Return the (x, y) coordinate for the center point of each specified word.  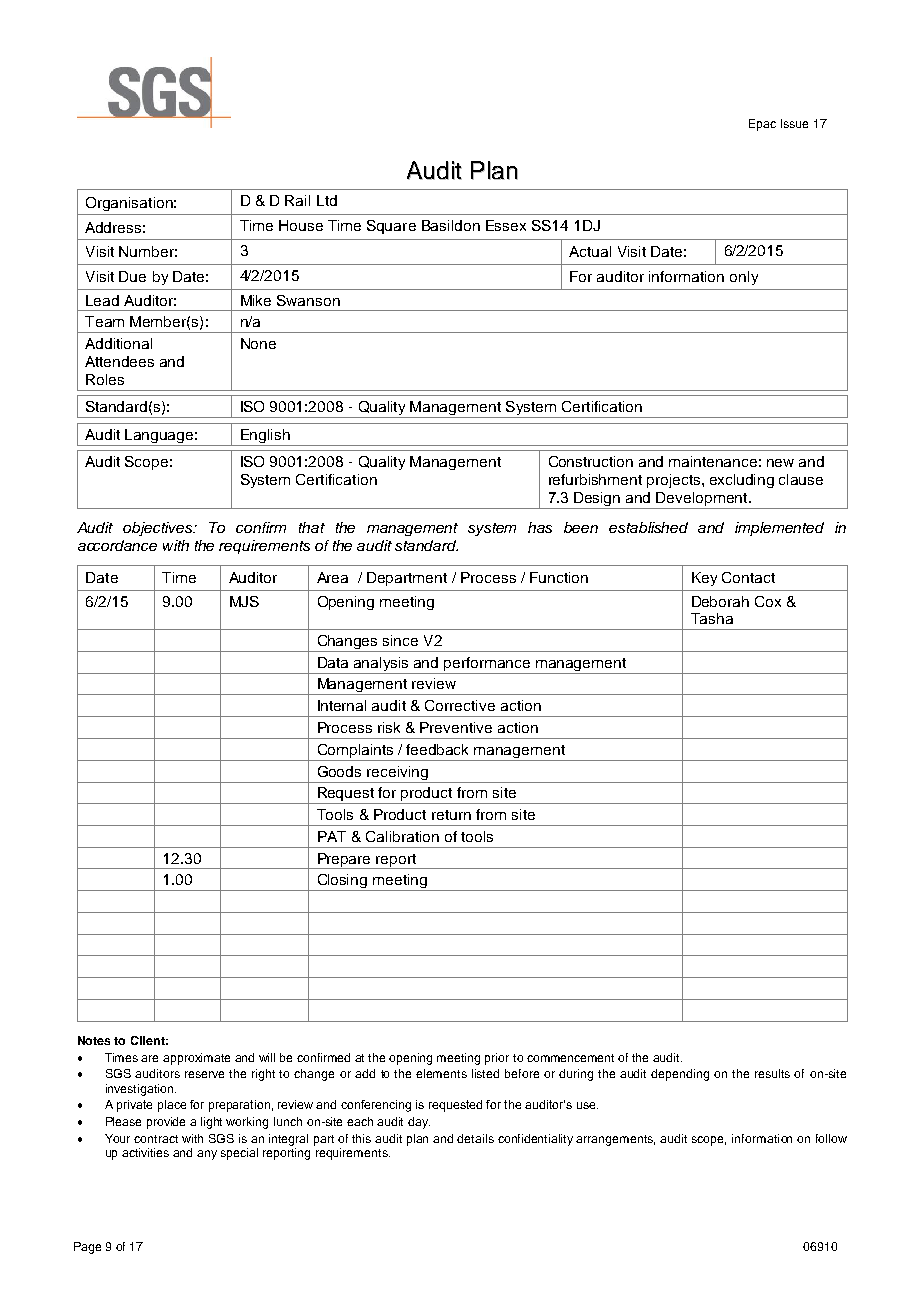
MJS (244, 601)
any (207, 1155)
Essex (506, 225)
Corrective (460, 705)
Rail (297, 200)
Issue (794, 123)
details (475, 1138)
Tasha (712, 618)
